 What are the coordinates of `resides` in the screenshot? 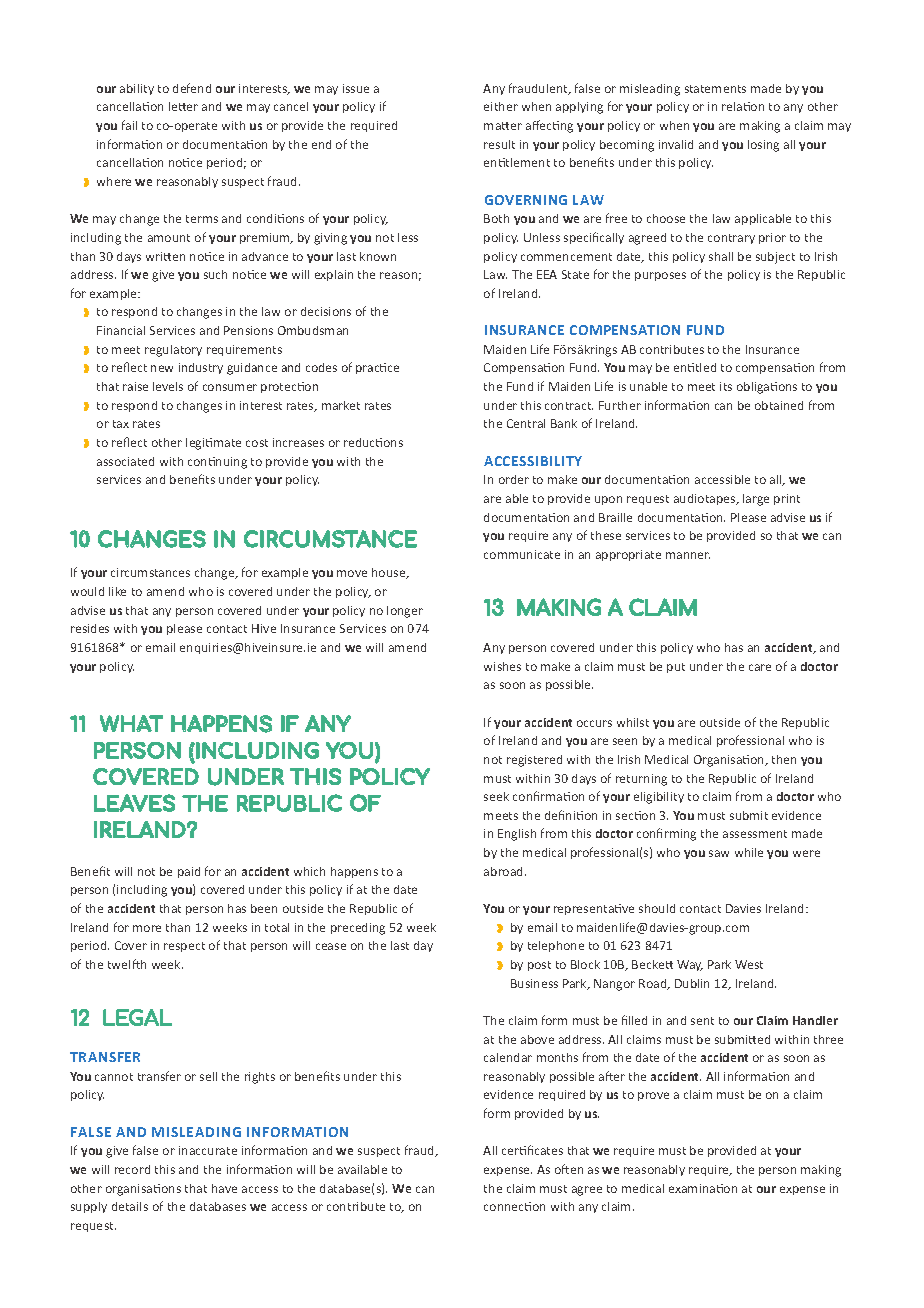 It's located at (90, 628).
